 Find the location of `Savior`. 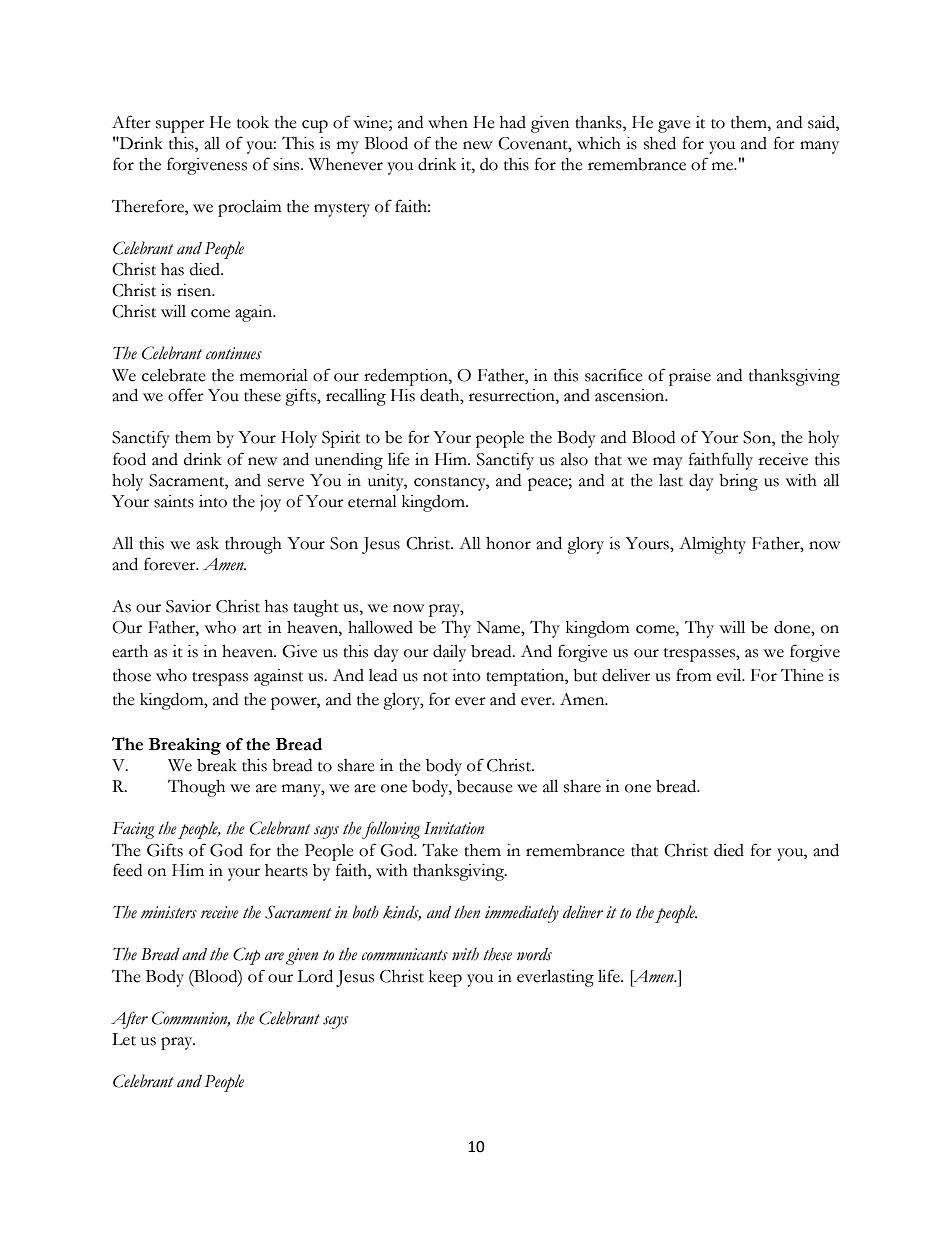

Savior is located at coordinates (188, 606).
